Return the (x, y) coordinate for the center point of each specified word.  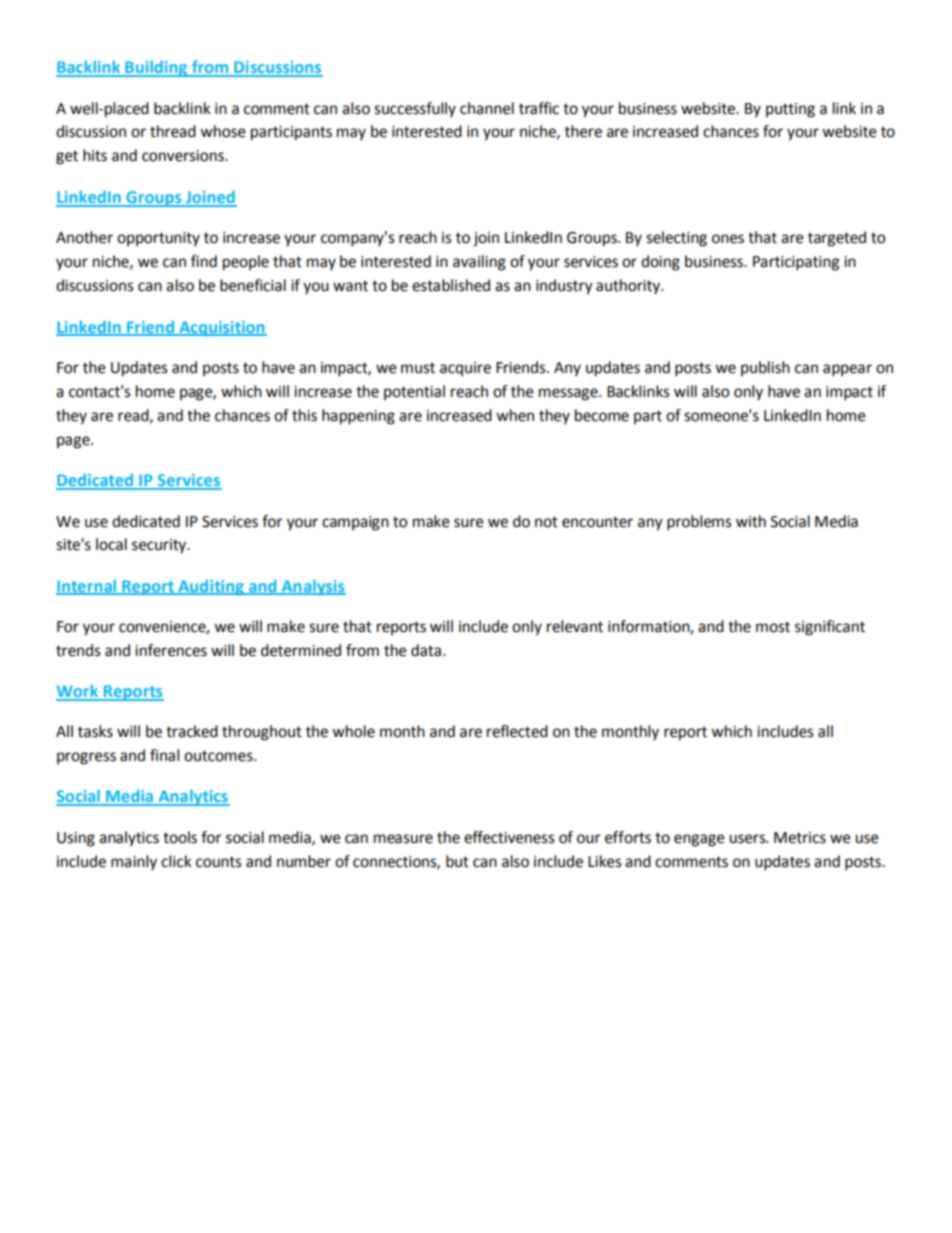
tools (180, 837)
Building (156, 68)
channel (487, 108)
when (515, 415)
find (204, 261)
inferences (171, 650)
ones (728, 239)
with (751, 521)
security (160, 546)
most (773, 627)
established (451, 285)
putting (790, 110)
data (426, 650)
